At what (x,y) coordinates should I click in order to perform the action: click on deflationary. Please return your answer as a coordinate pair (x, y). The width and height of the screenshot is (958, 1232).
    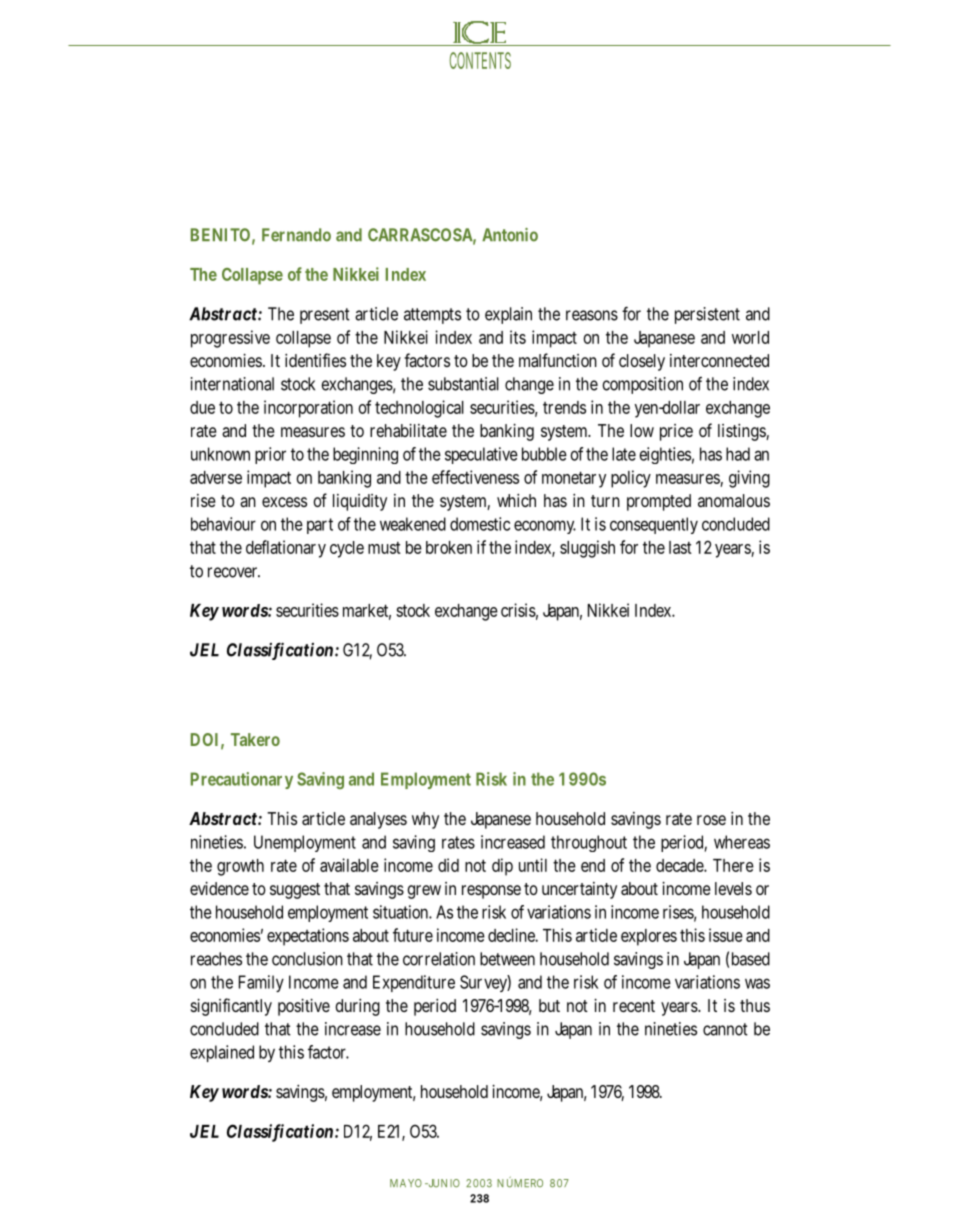
    Looking at the image, I should click on (286, 549).
